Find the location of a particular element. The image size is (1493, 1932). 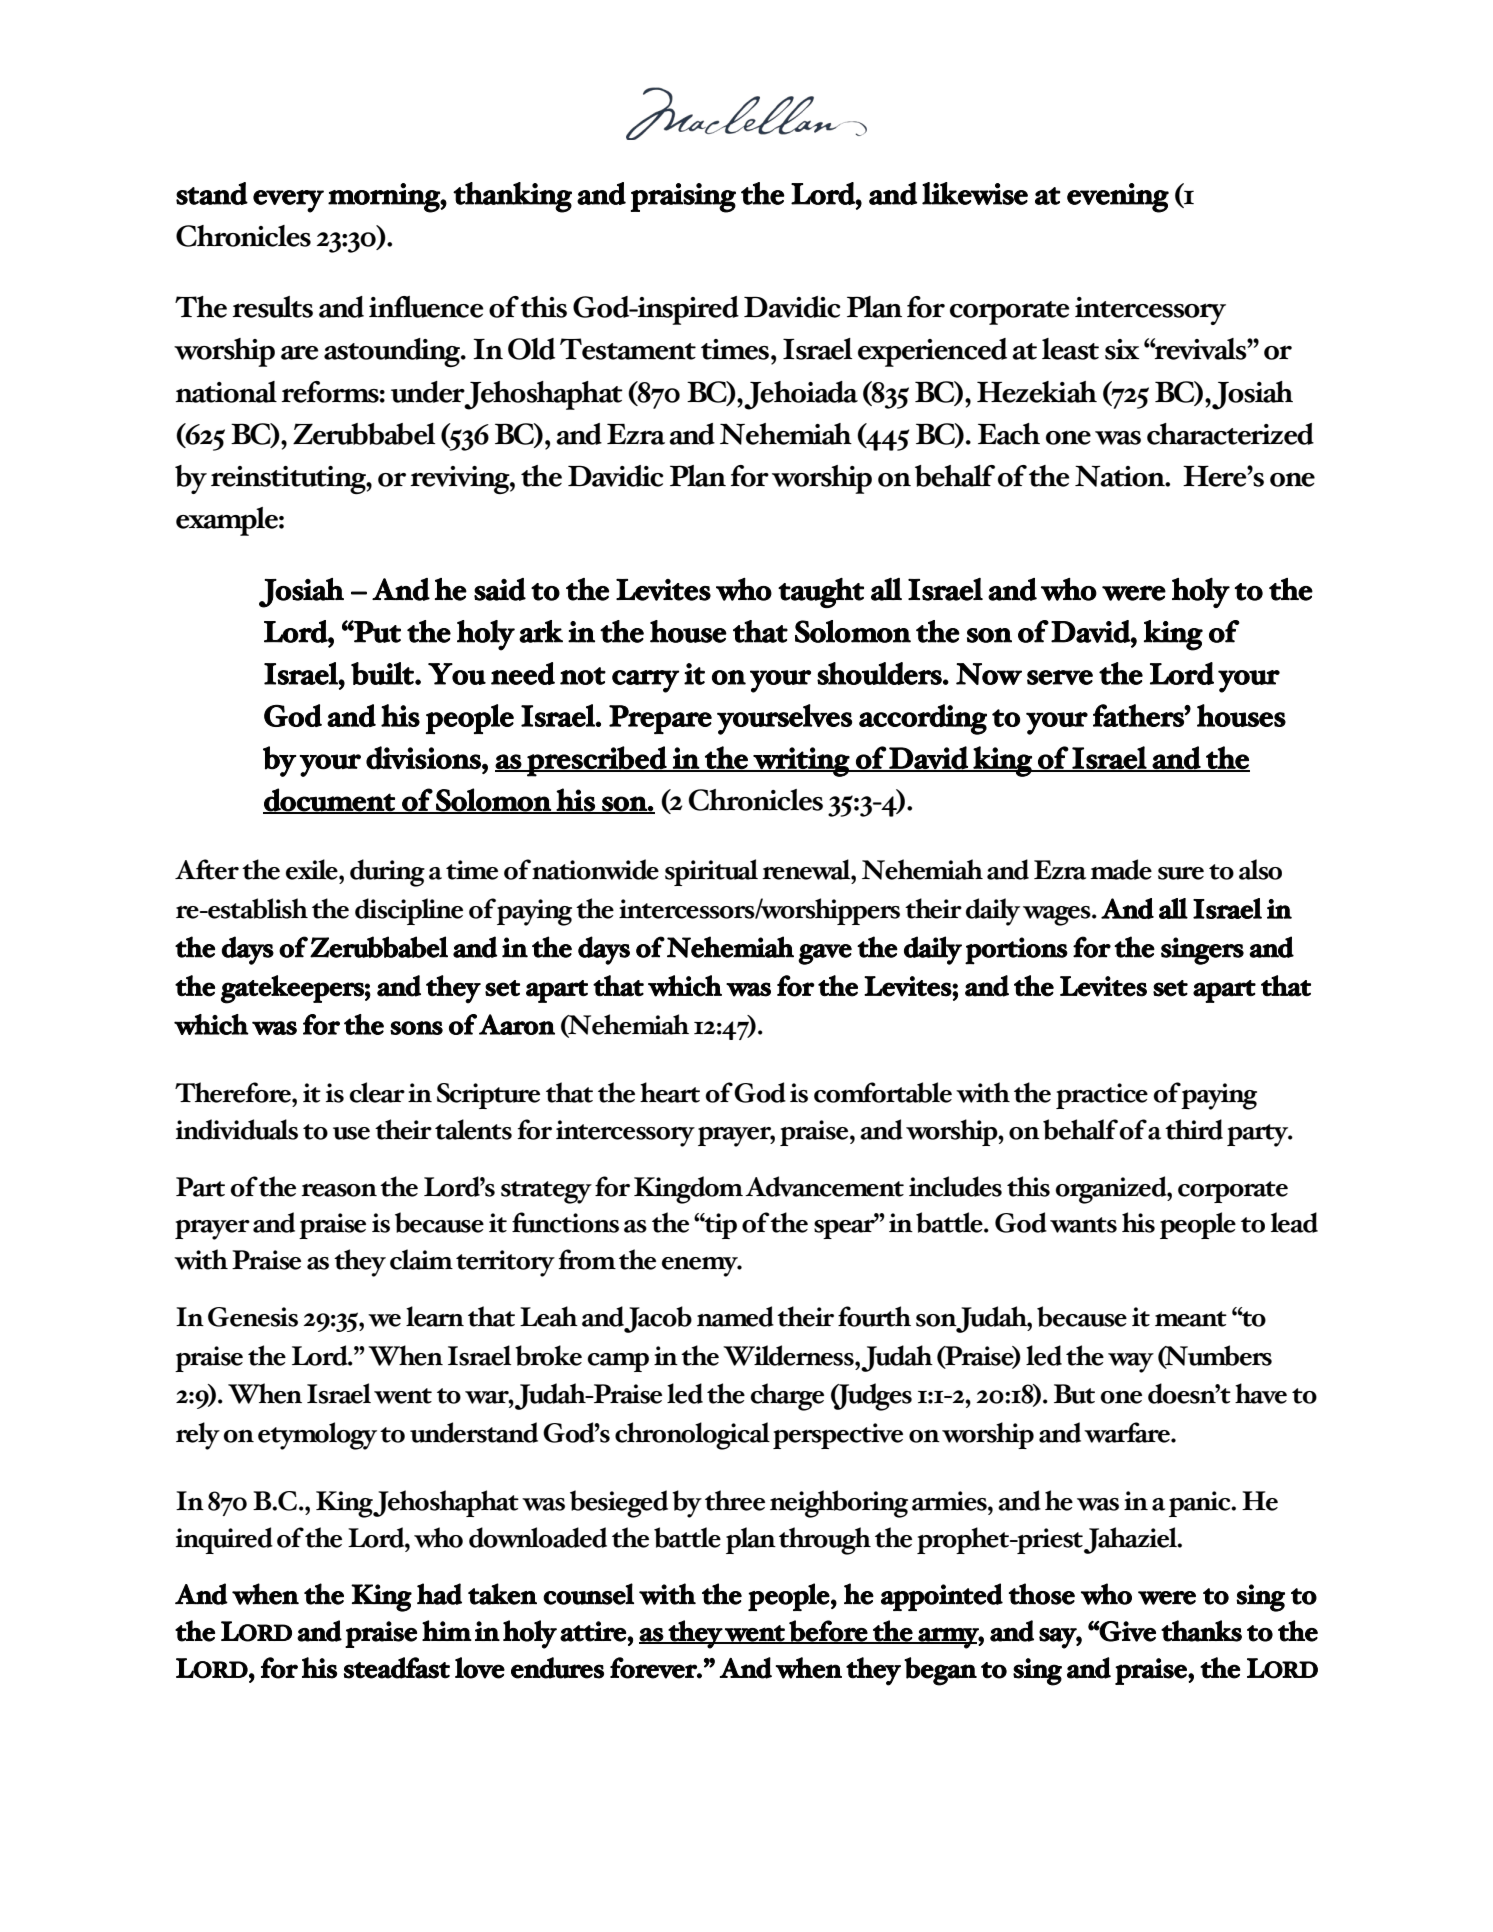

thanks is located at coordinates (1201, 1631).
